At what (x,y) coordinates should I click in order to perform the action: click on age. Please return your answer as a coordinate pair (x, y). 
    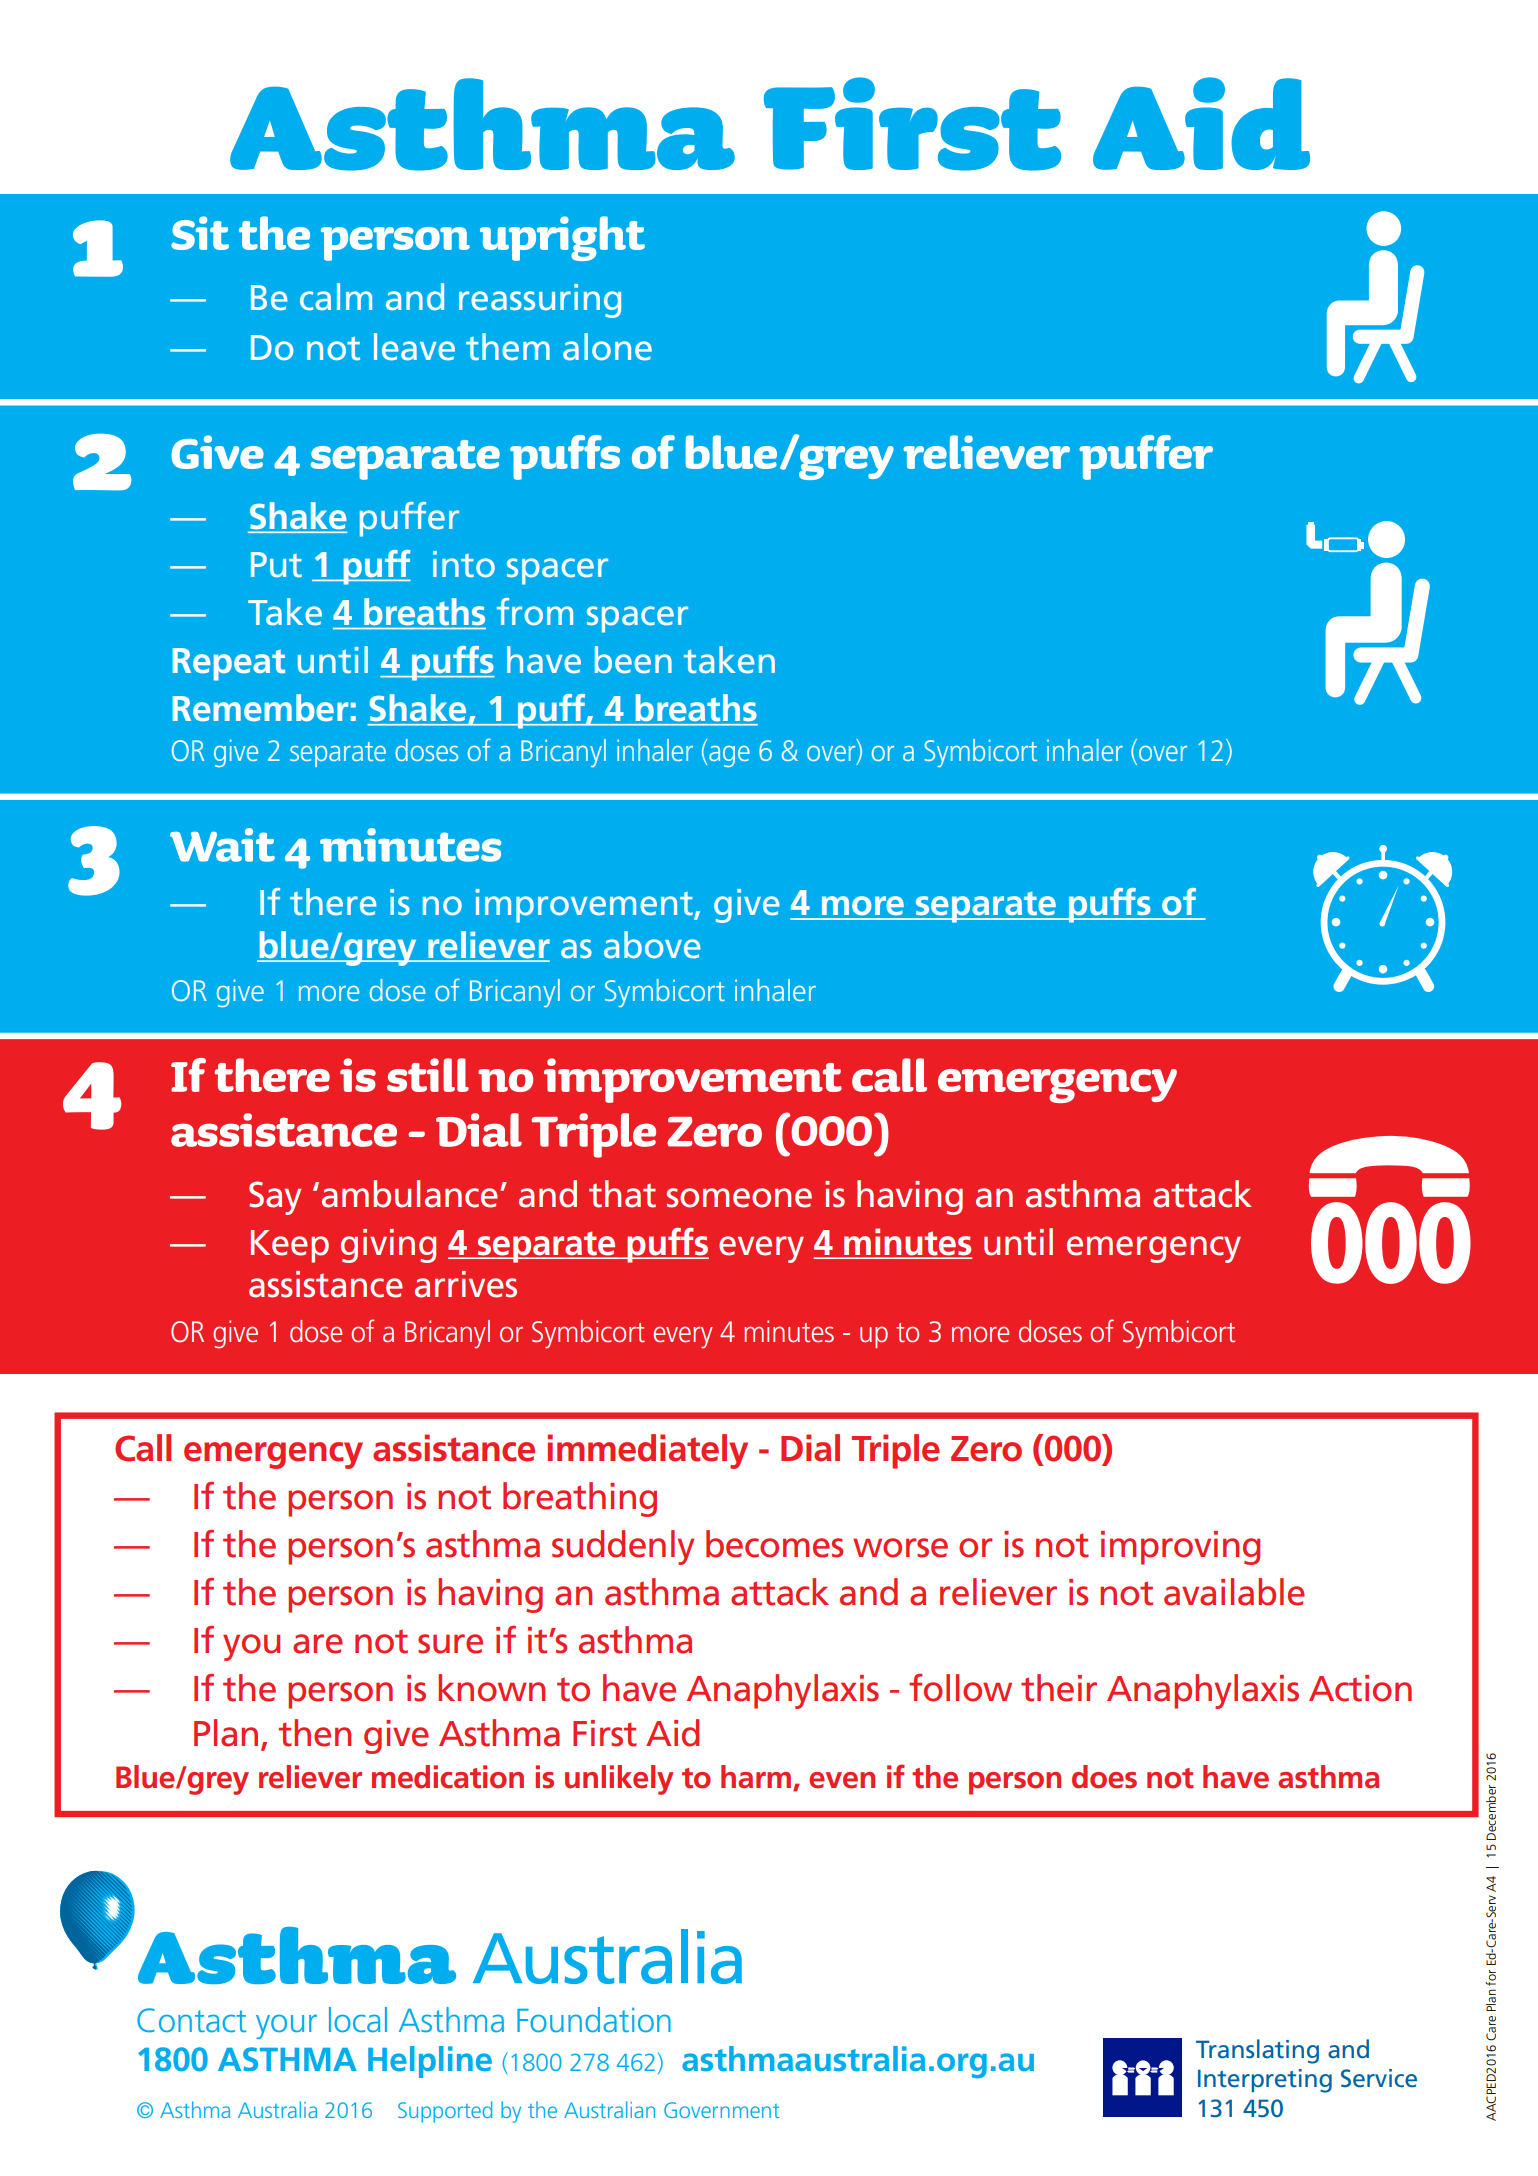
    Looking at the image, I should click on (729, 756).
